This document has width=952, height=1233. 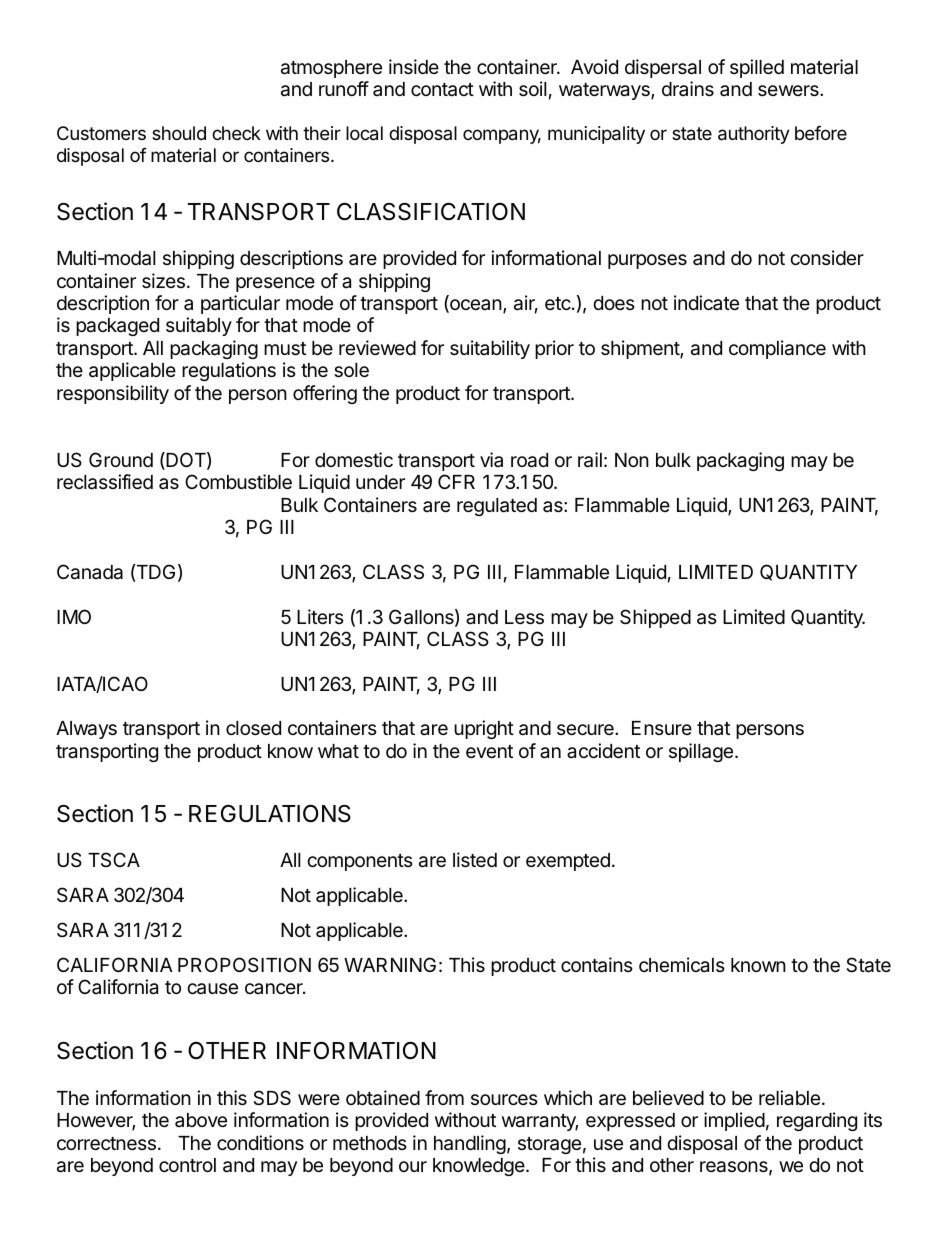 I want to click on above, so click(x=201, y=1120).
